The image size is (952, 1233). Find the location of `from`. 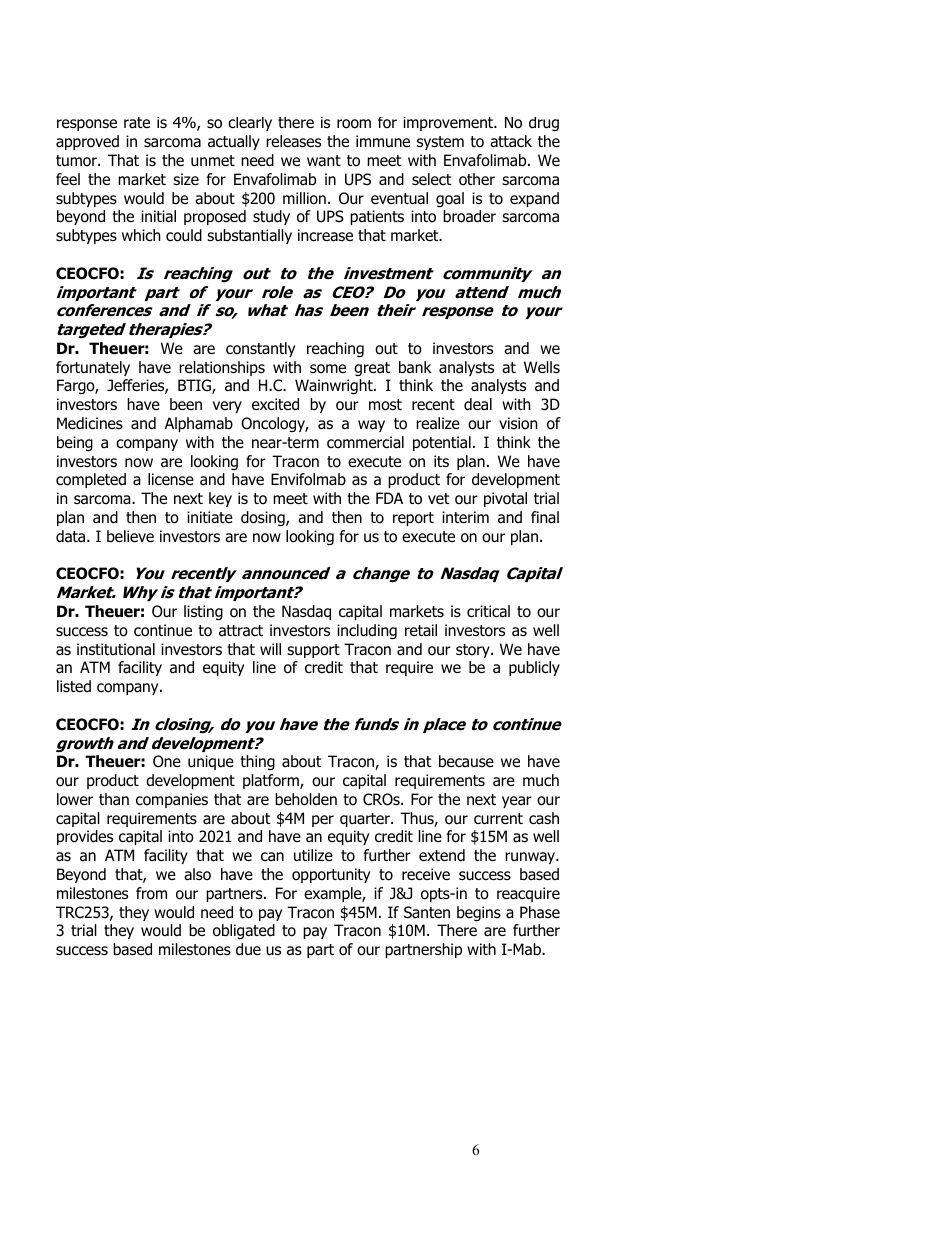

from is located at coordinates (151, 893).
